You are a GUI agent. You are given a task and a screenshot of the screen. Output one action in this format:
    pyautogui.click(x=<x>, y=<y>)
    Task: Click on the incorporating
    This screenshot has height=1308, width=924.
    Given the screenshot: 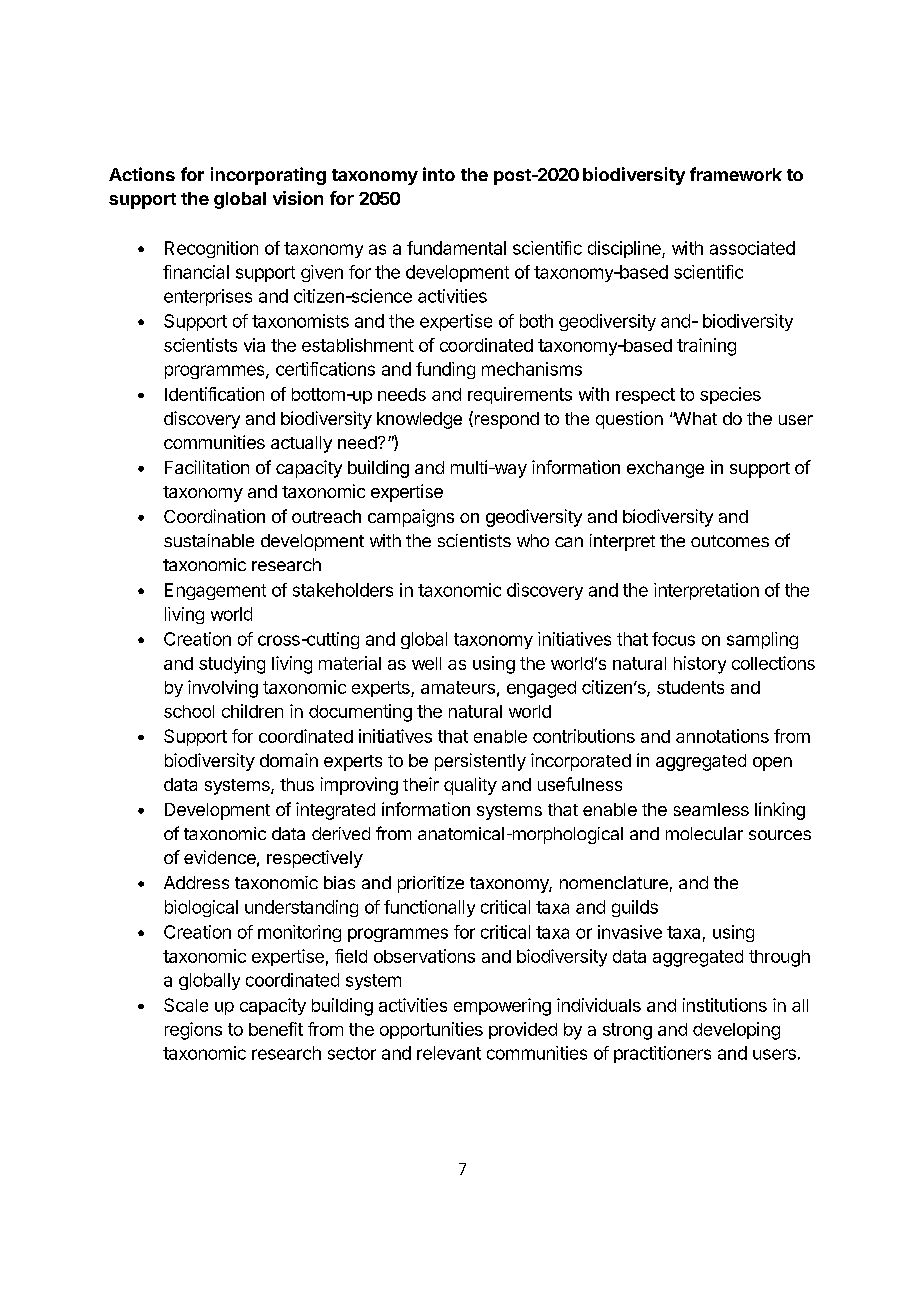 What is the action you would take?
    pyautogui.click(x=268, y=176)
